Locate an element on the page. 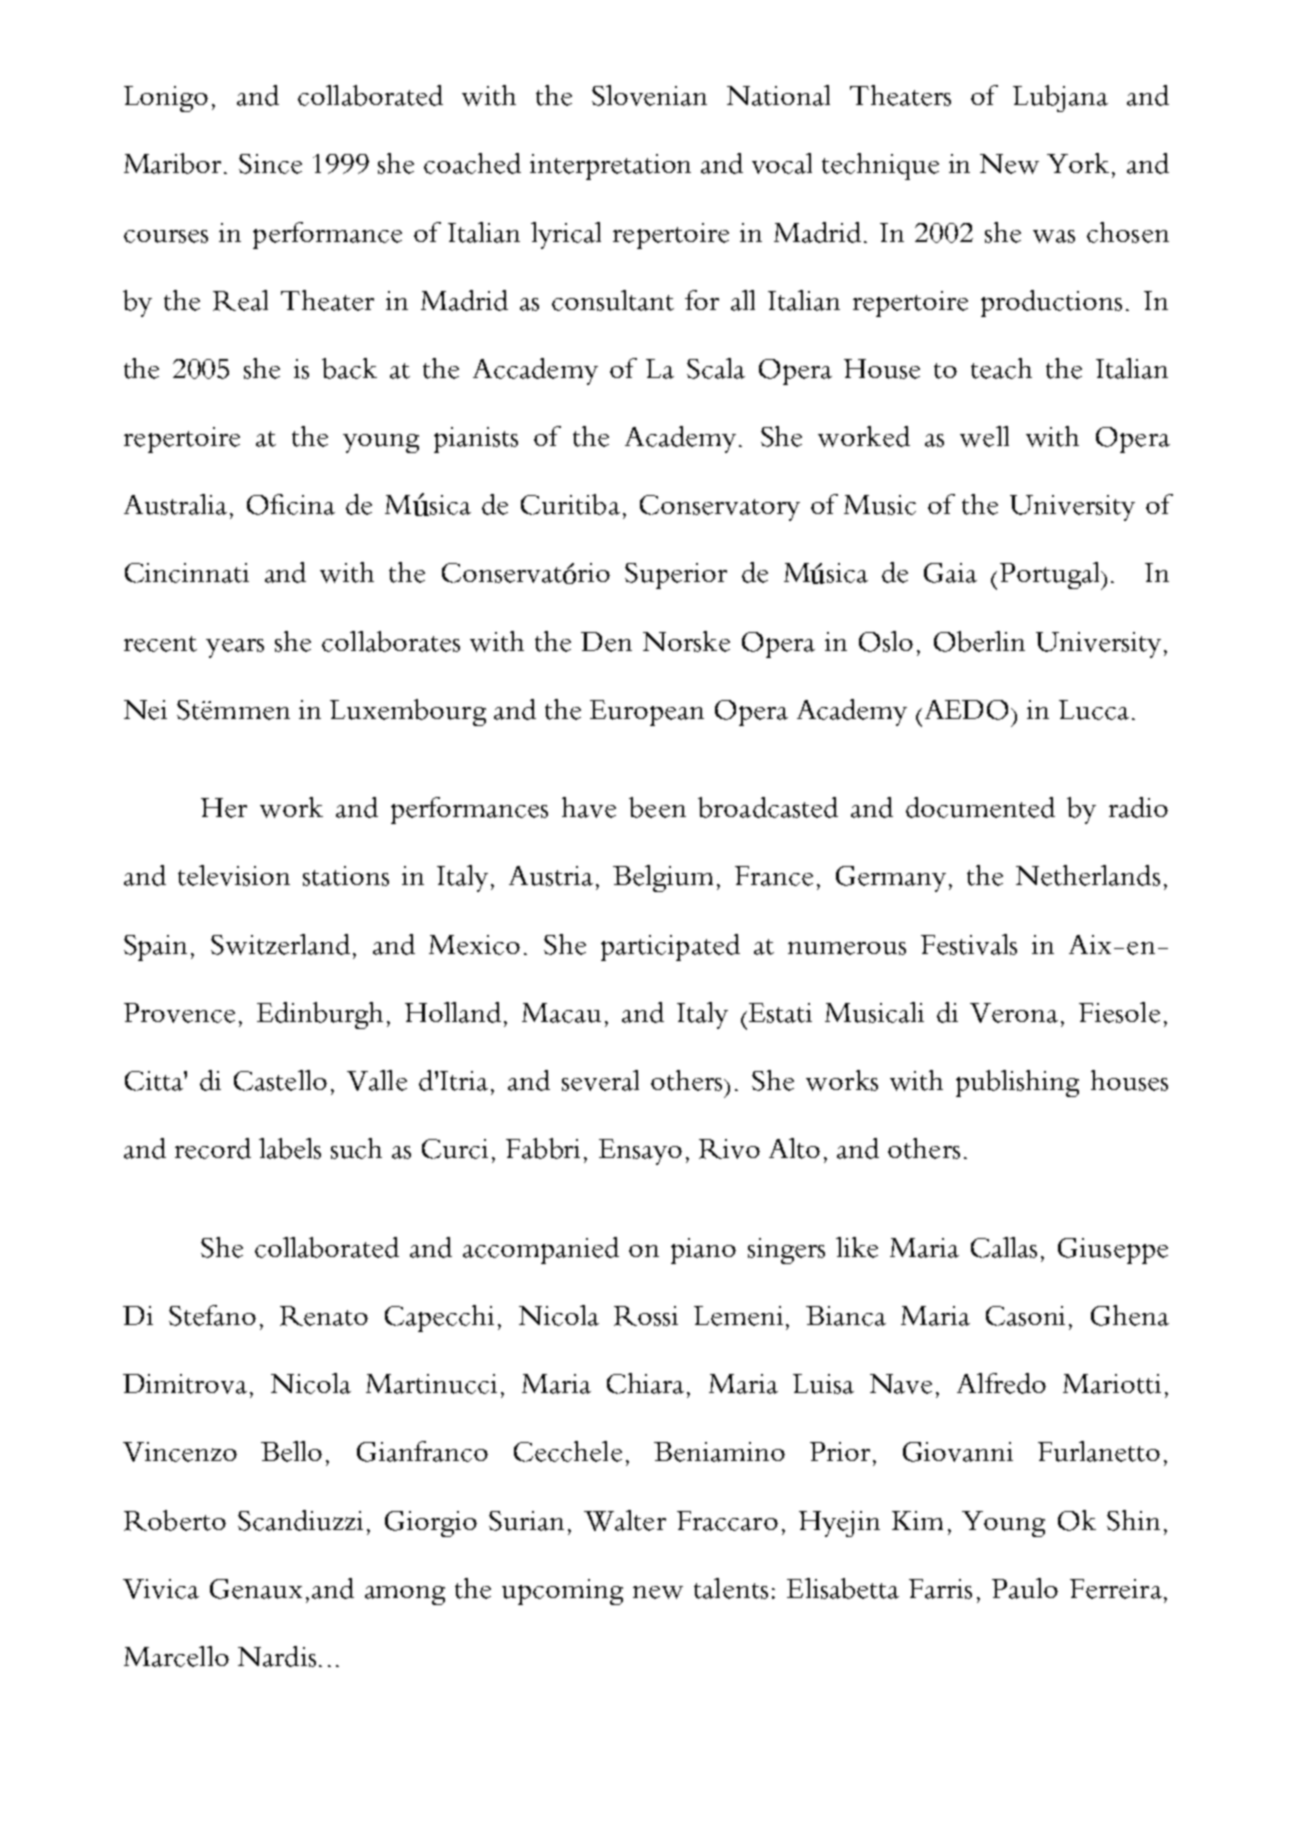  labels is located at coordinates (290, 1148).
